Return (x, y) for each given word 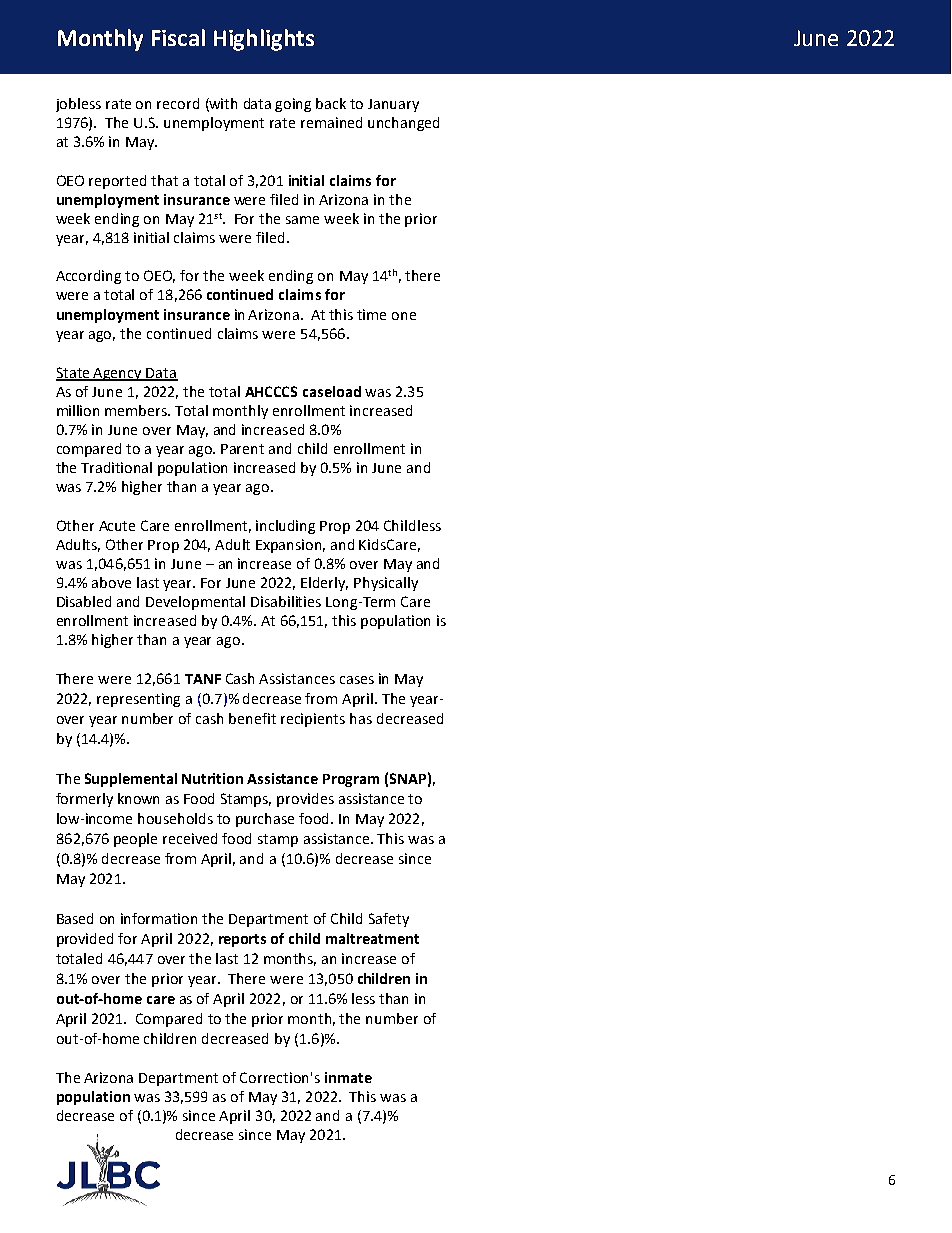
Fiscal (178, 37)
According (88, 277)
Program (351, 780)
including (285, 527)
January (393, 105)
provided (85, 940)
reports (242, 940)
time (371, 314)
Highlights (264, 40)
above (111, 582)
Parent (242, 449)
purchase (265, 820)
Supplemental (131, 780)
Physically (386, 584)
